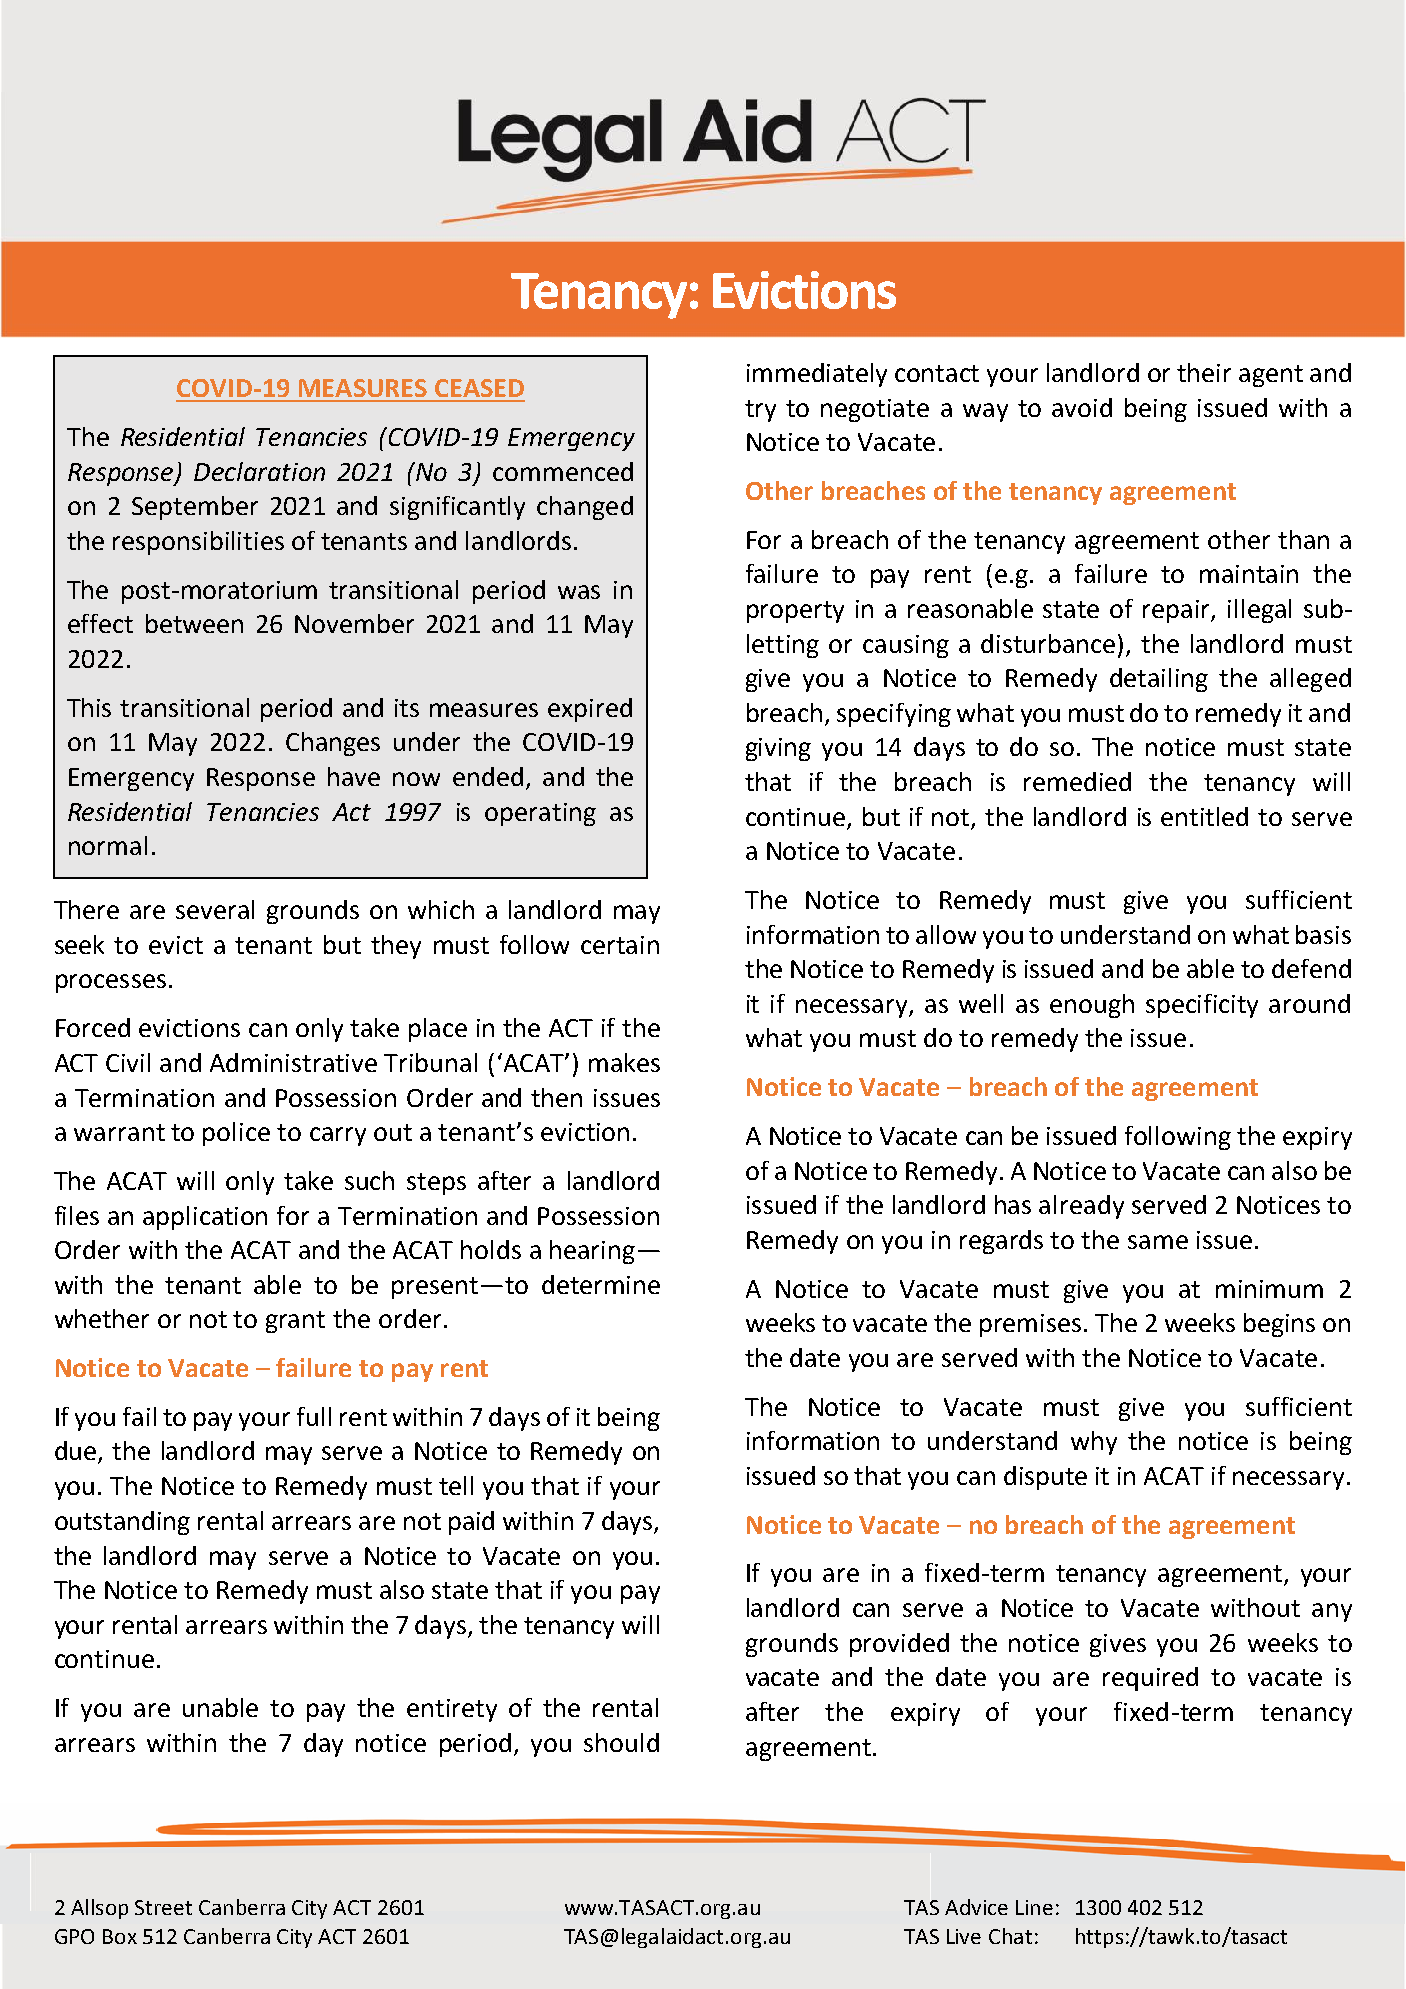 The width and height of the screenshot is (1406, 1989). Describe the element at coordinates (624, 1062) in the screenshot. I see `makes` at that location.
